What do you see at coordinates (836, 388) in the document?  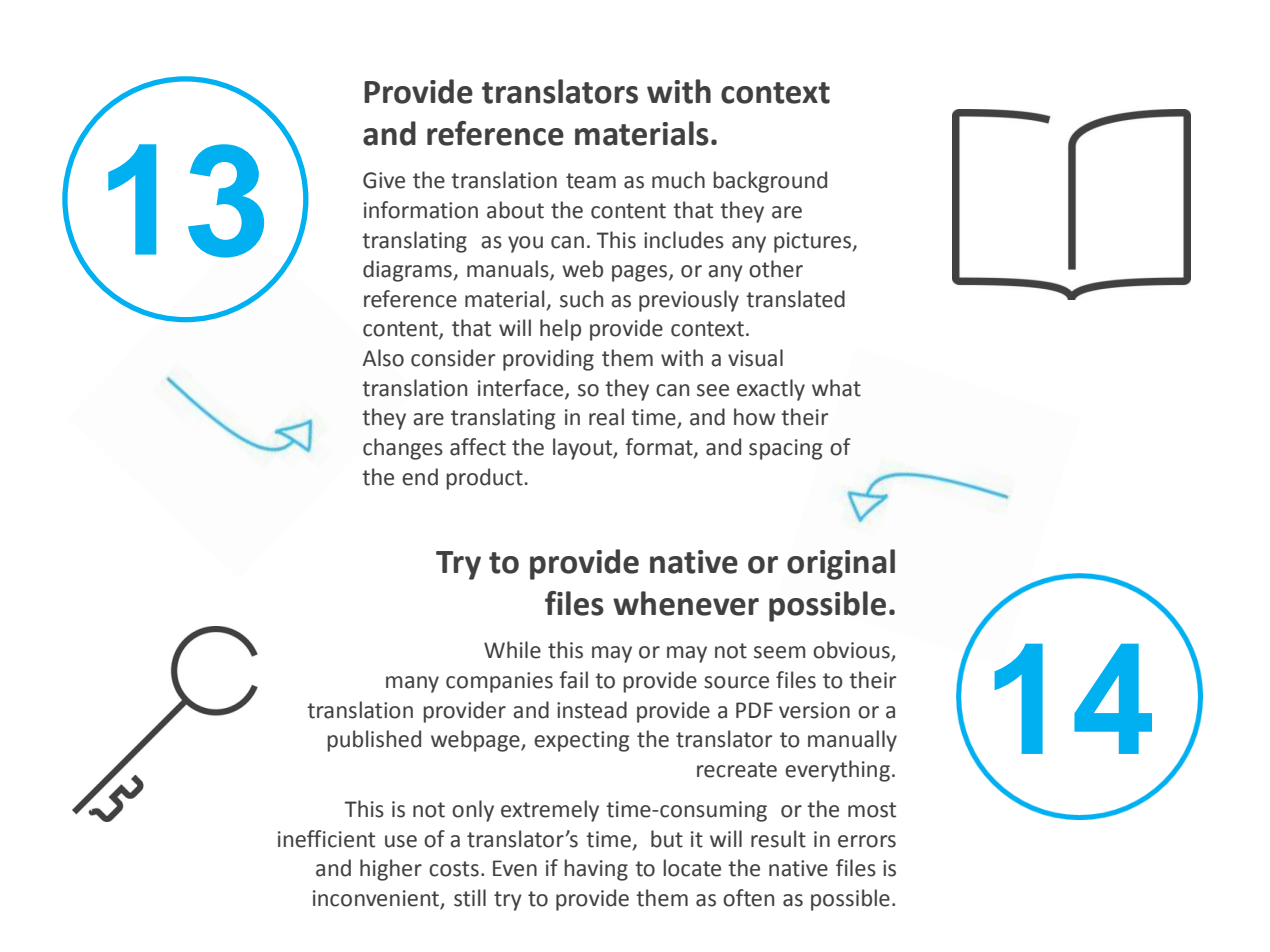 I see `what` at bounding box center [836, 388].
